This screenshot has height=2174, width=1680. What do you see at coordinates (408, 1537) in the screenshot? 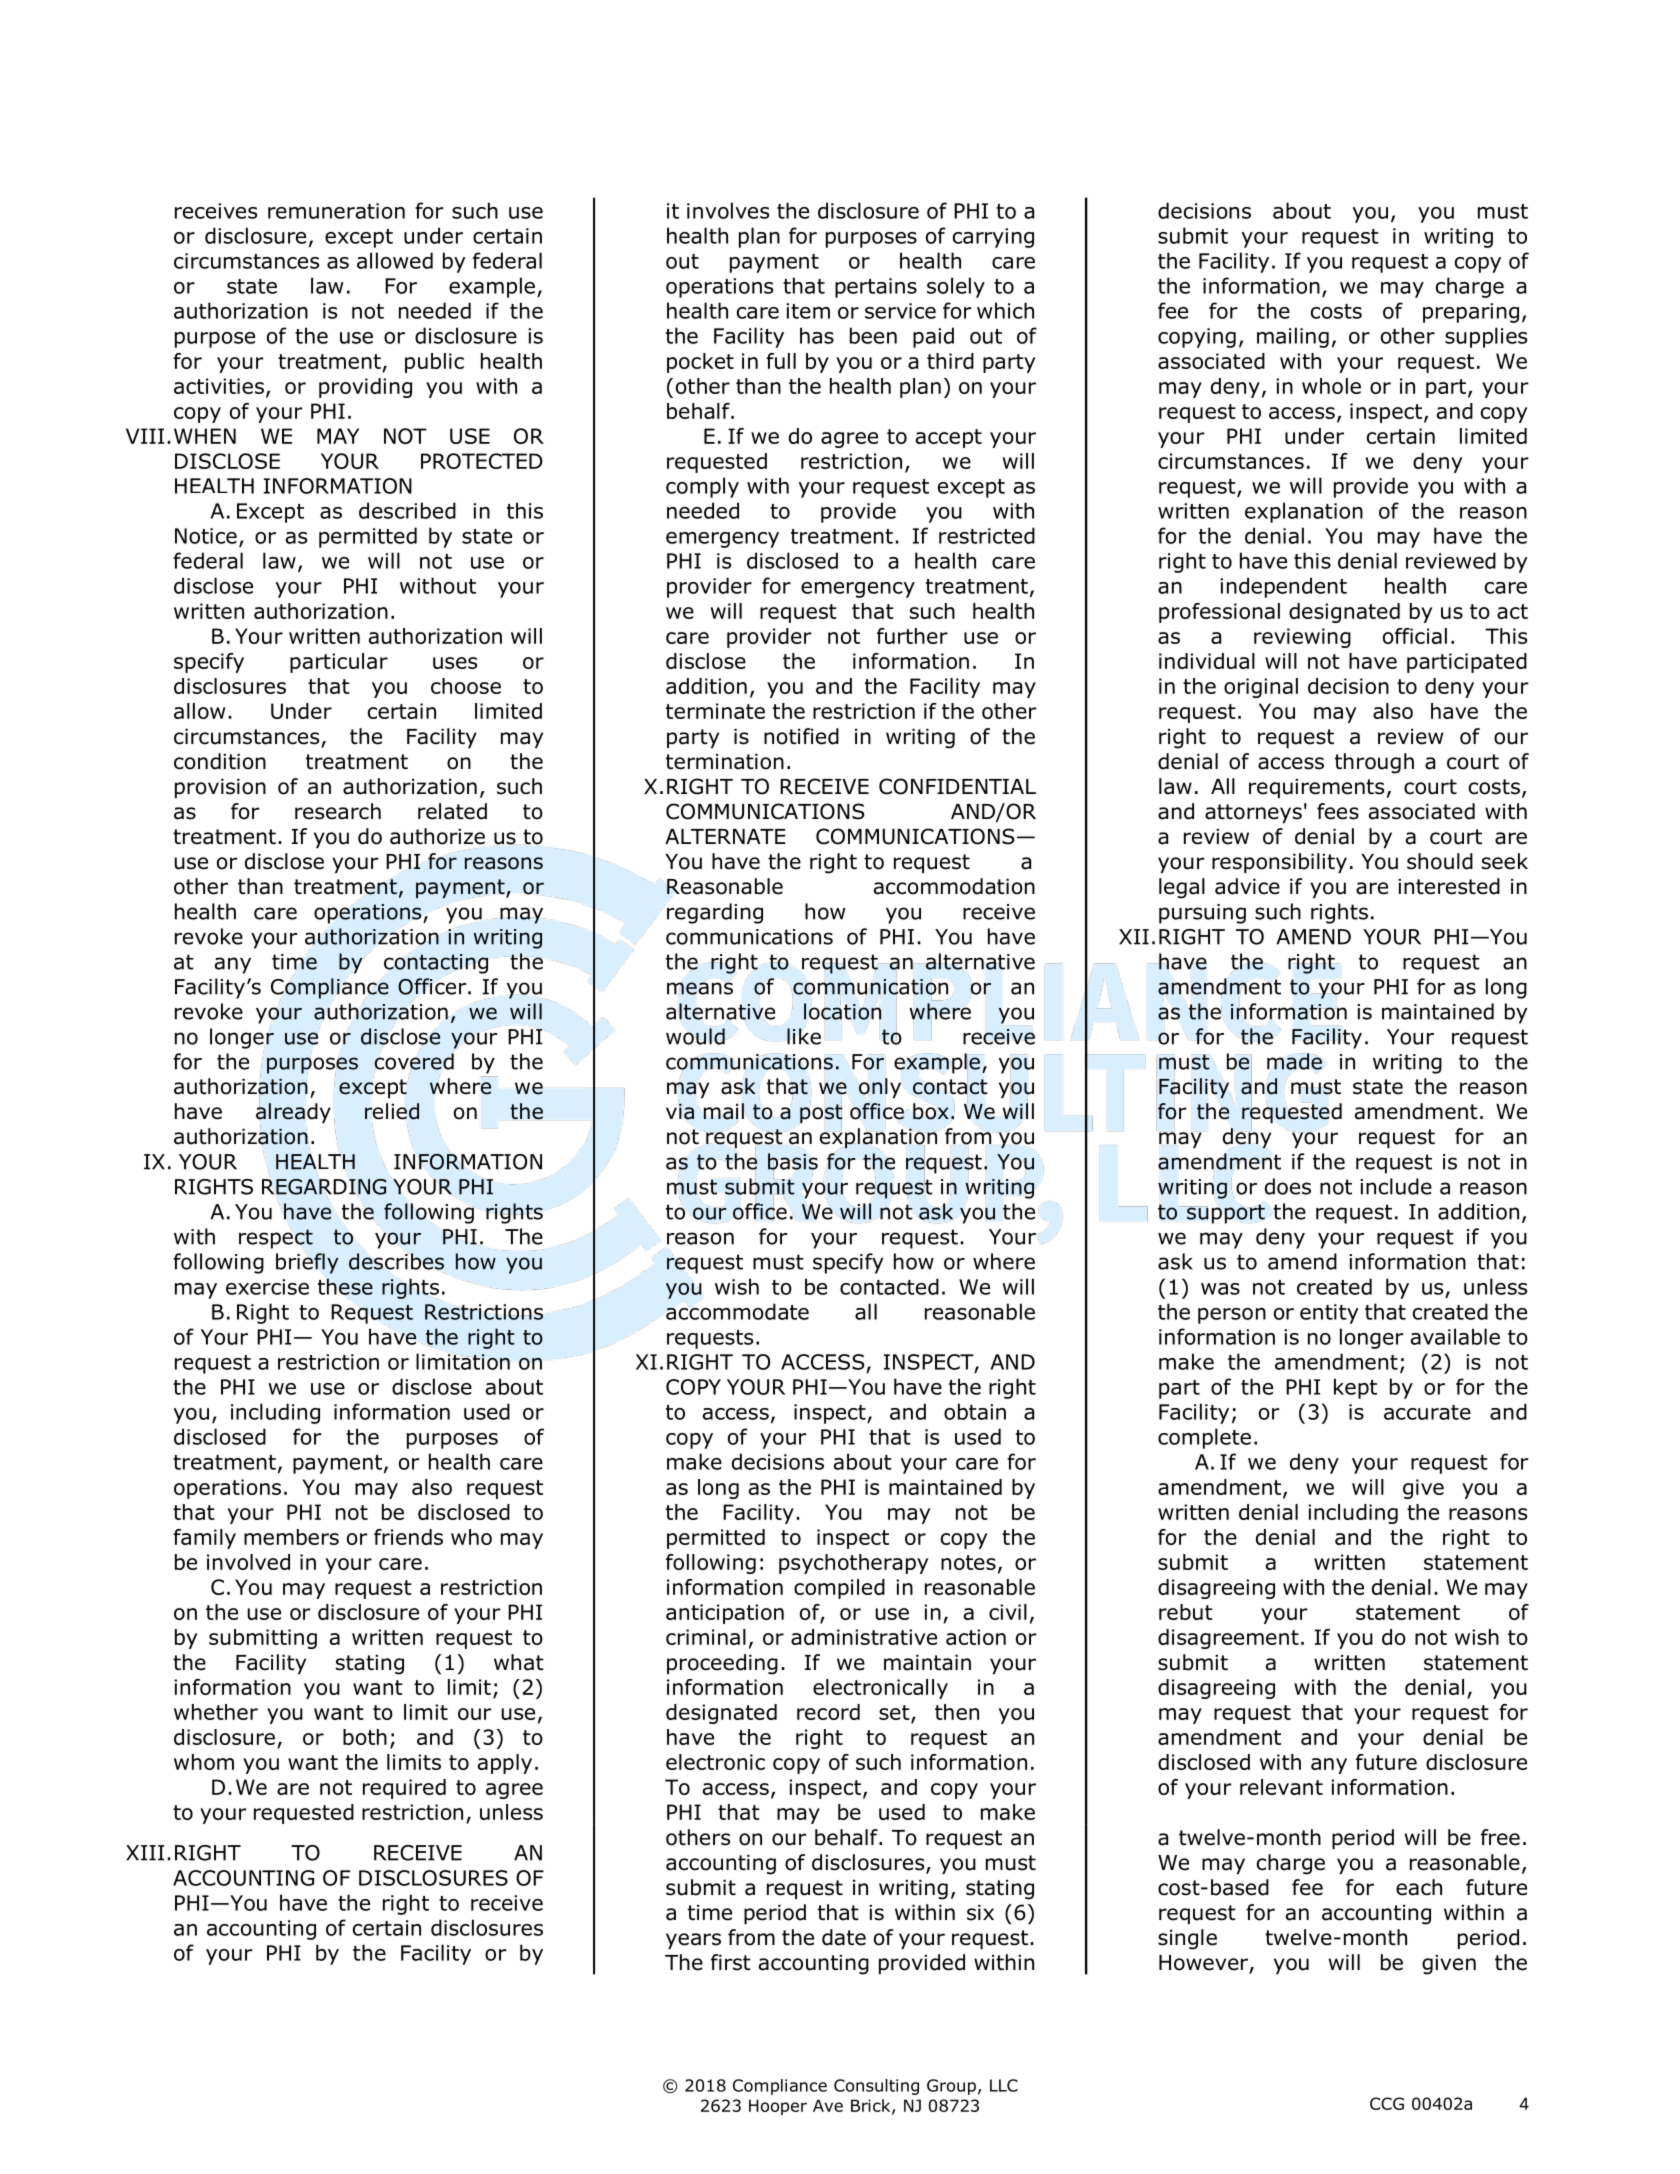
I see `friends` at bounding box center [408, 1537].
